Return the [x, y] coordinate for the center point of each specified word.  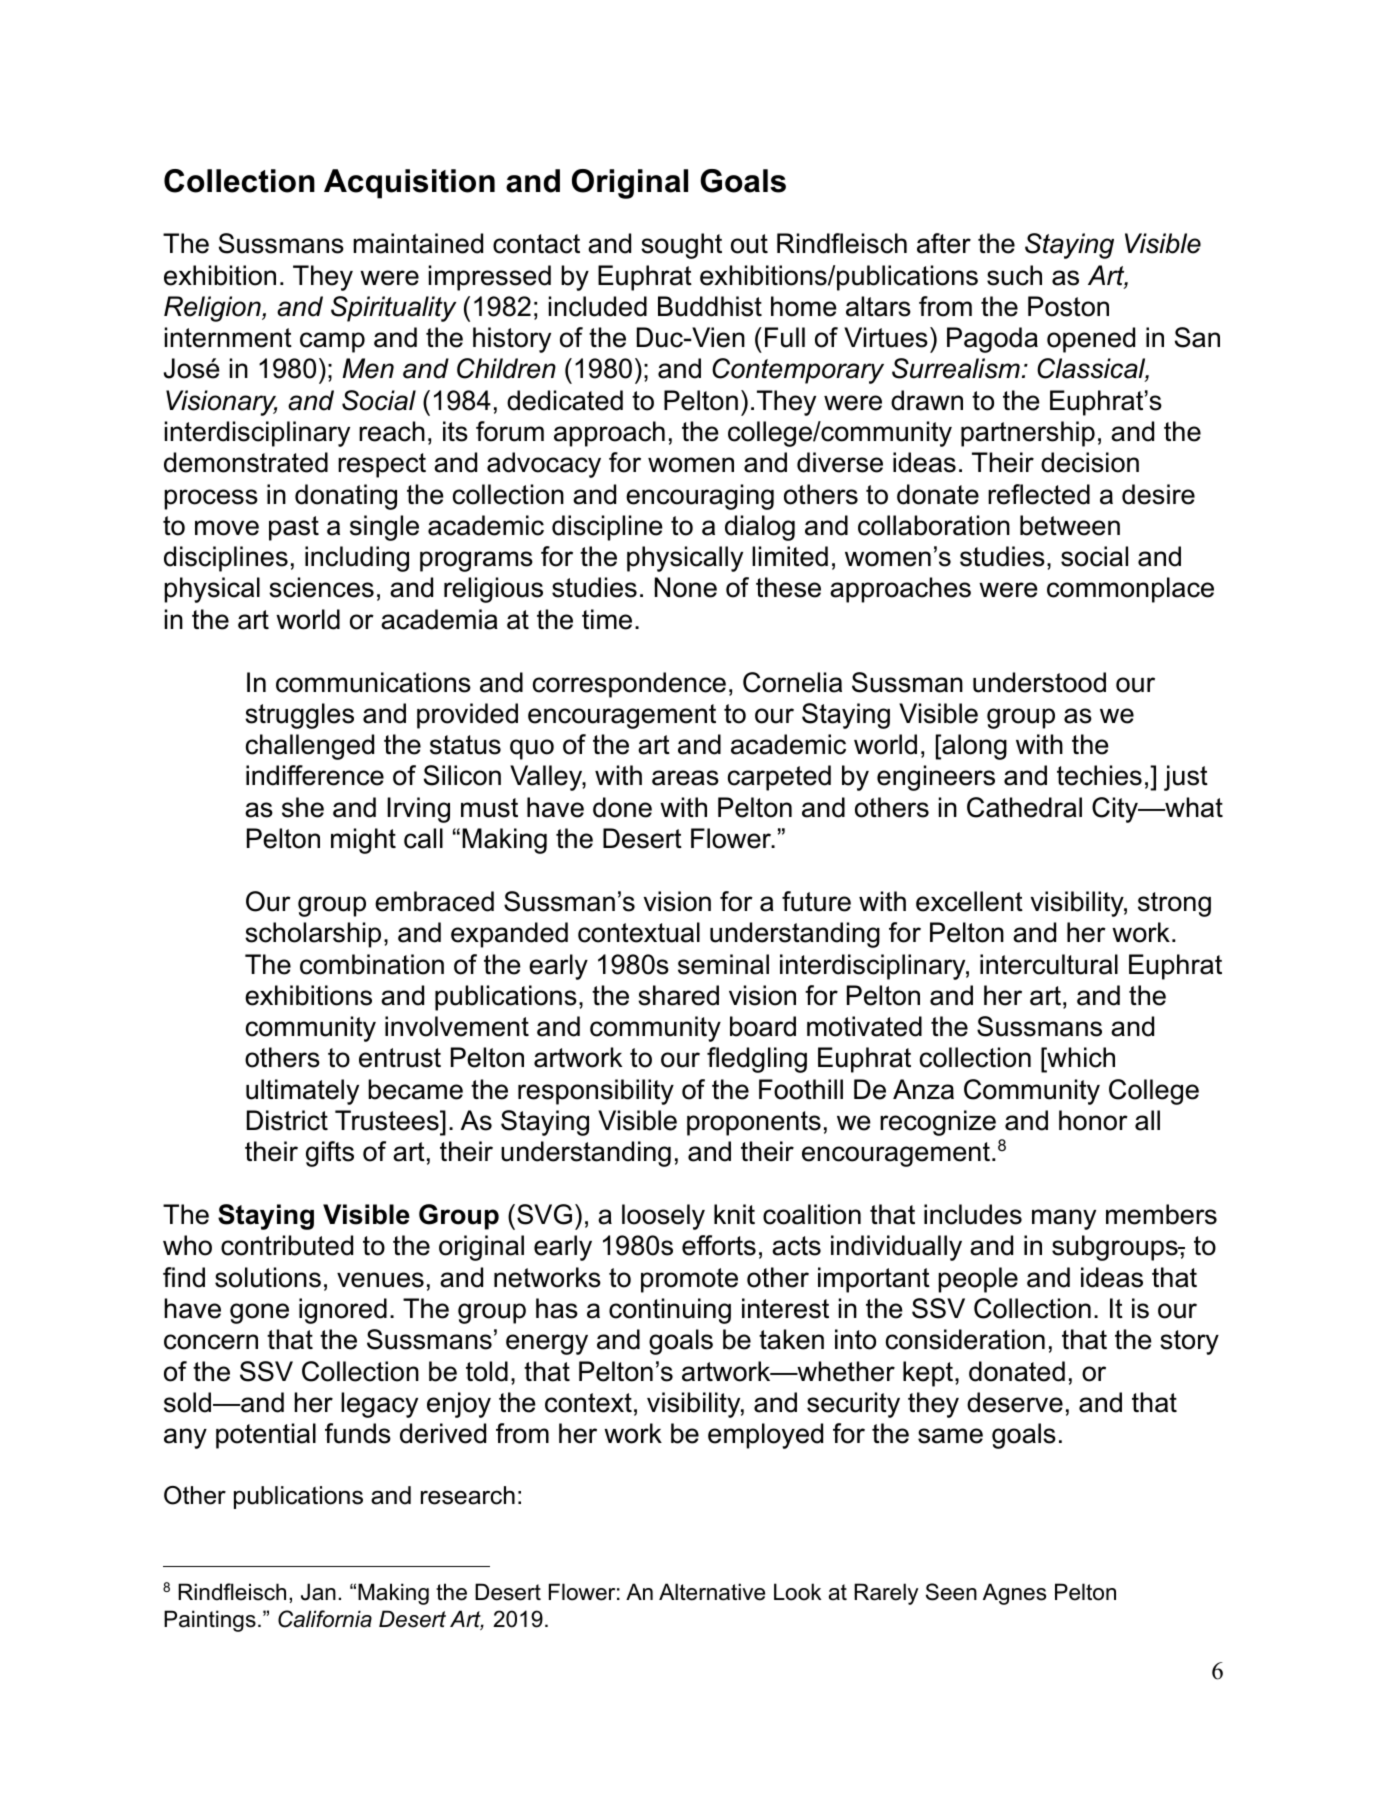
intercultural [1049, 964]
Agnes [1014, 1594]
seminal [723, 964]
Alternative [712, 1592]
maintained [418, 243]
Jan [318, 1592]
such [1014, 275]
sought [681, 246]
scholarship [313, 935]
